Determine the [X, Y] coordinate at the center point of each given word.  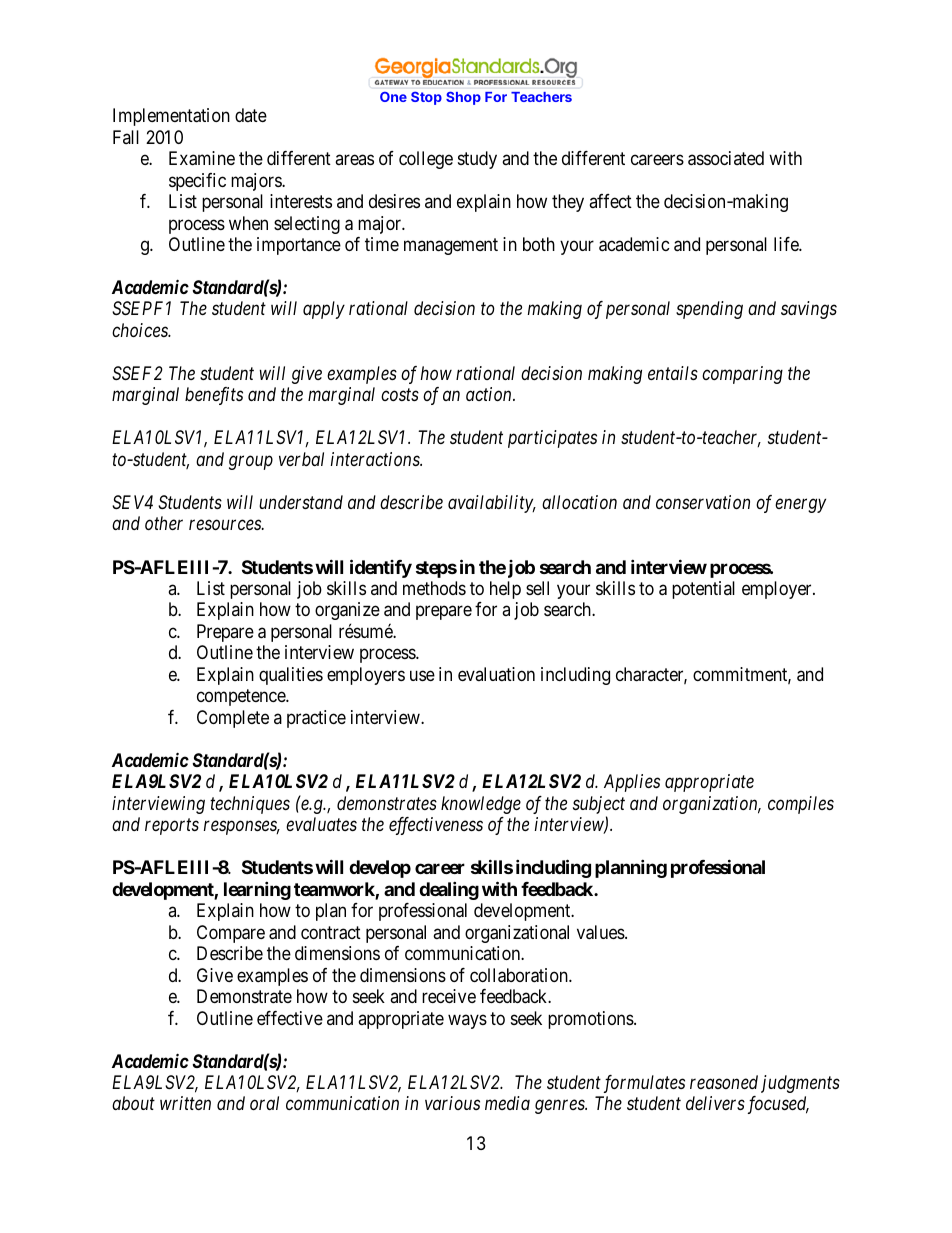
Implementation [171, 117]
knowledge [481, 805]
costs [400, 395]
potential [703, 590]
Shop [463, 98]
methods [434, 588]
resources [226, 525]
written [185, 1103]
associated [726, 158]
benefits [214, 396]
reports [172, 827]
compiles [801, 805]
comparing [742, 375]
